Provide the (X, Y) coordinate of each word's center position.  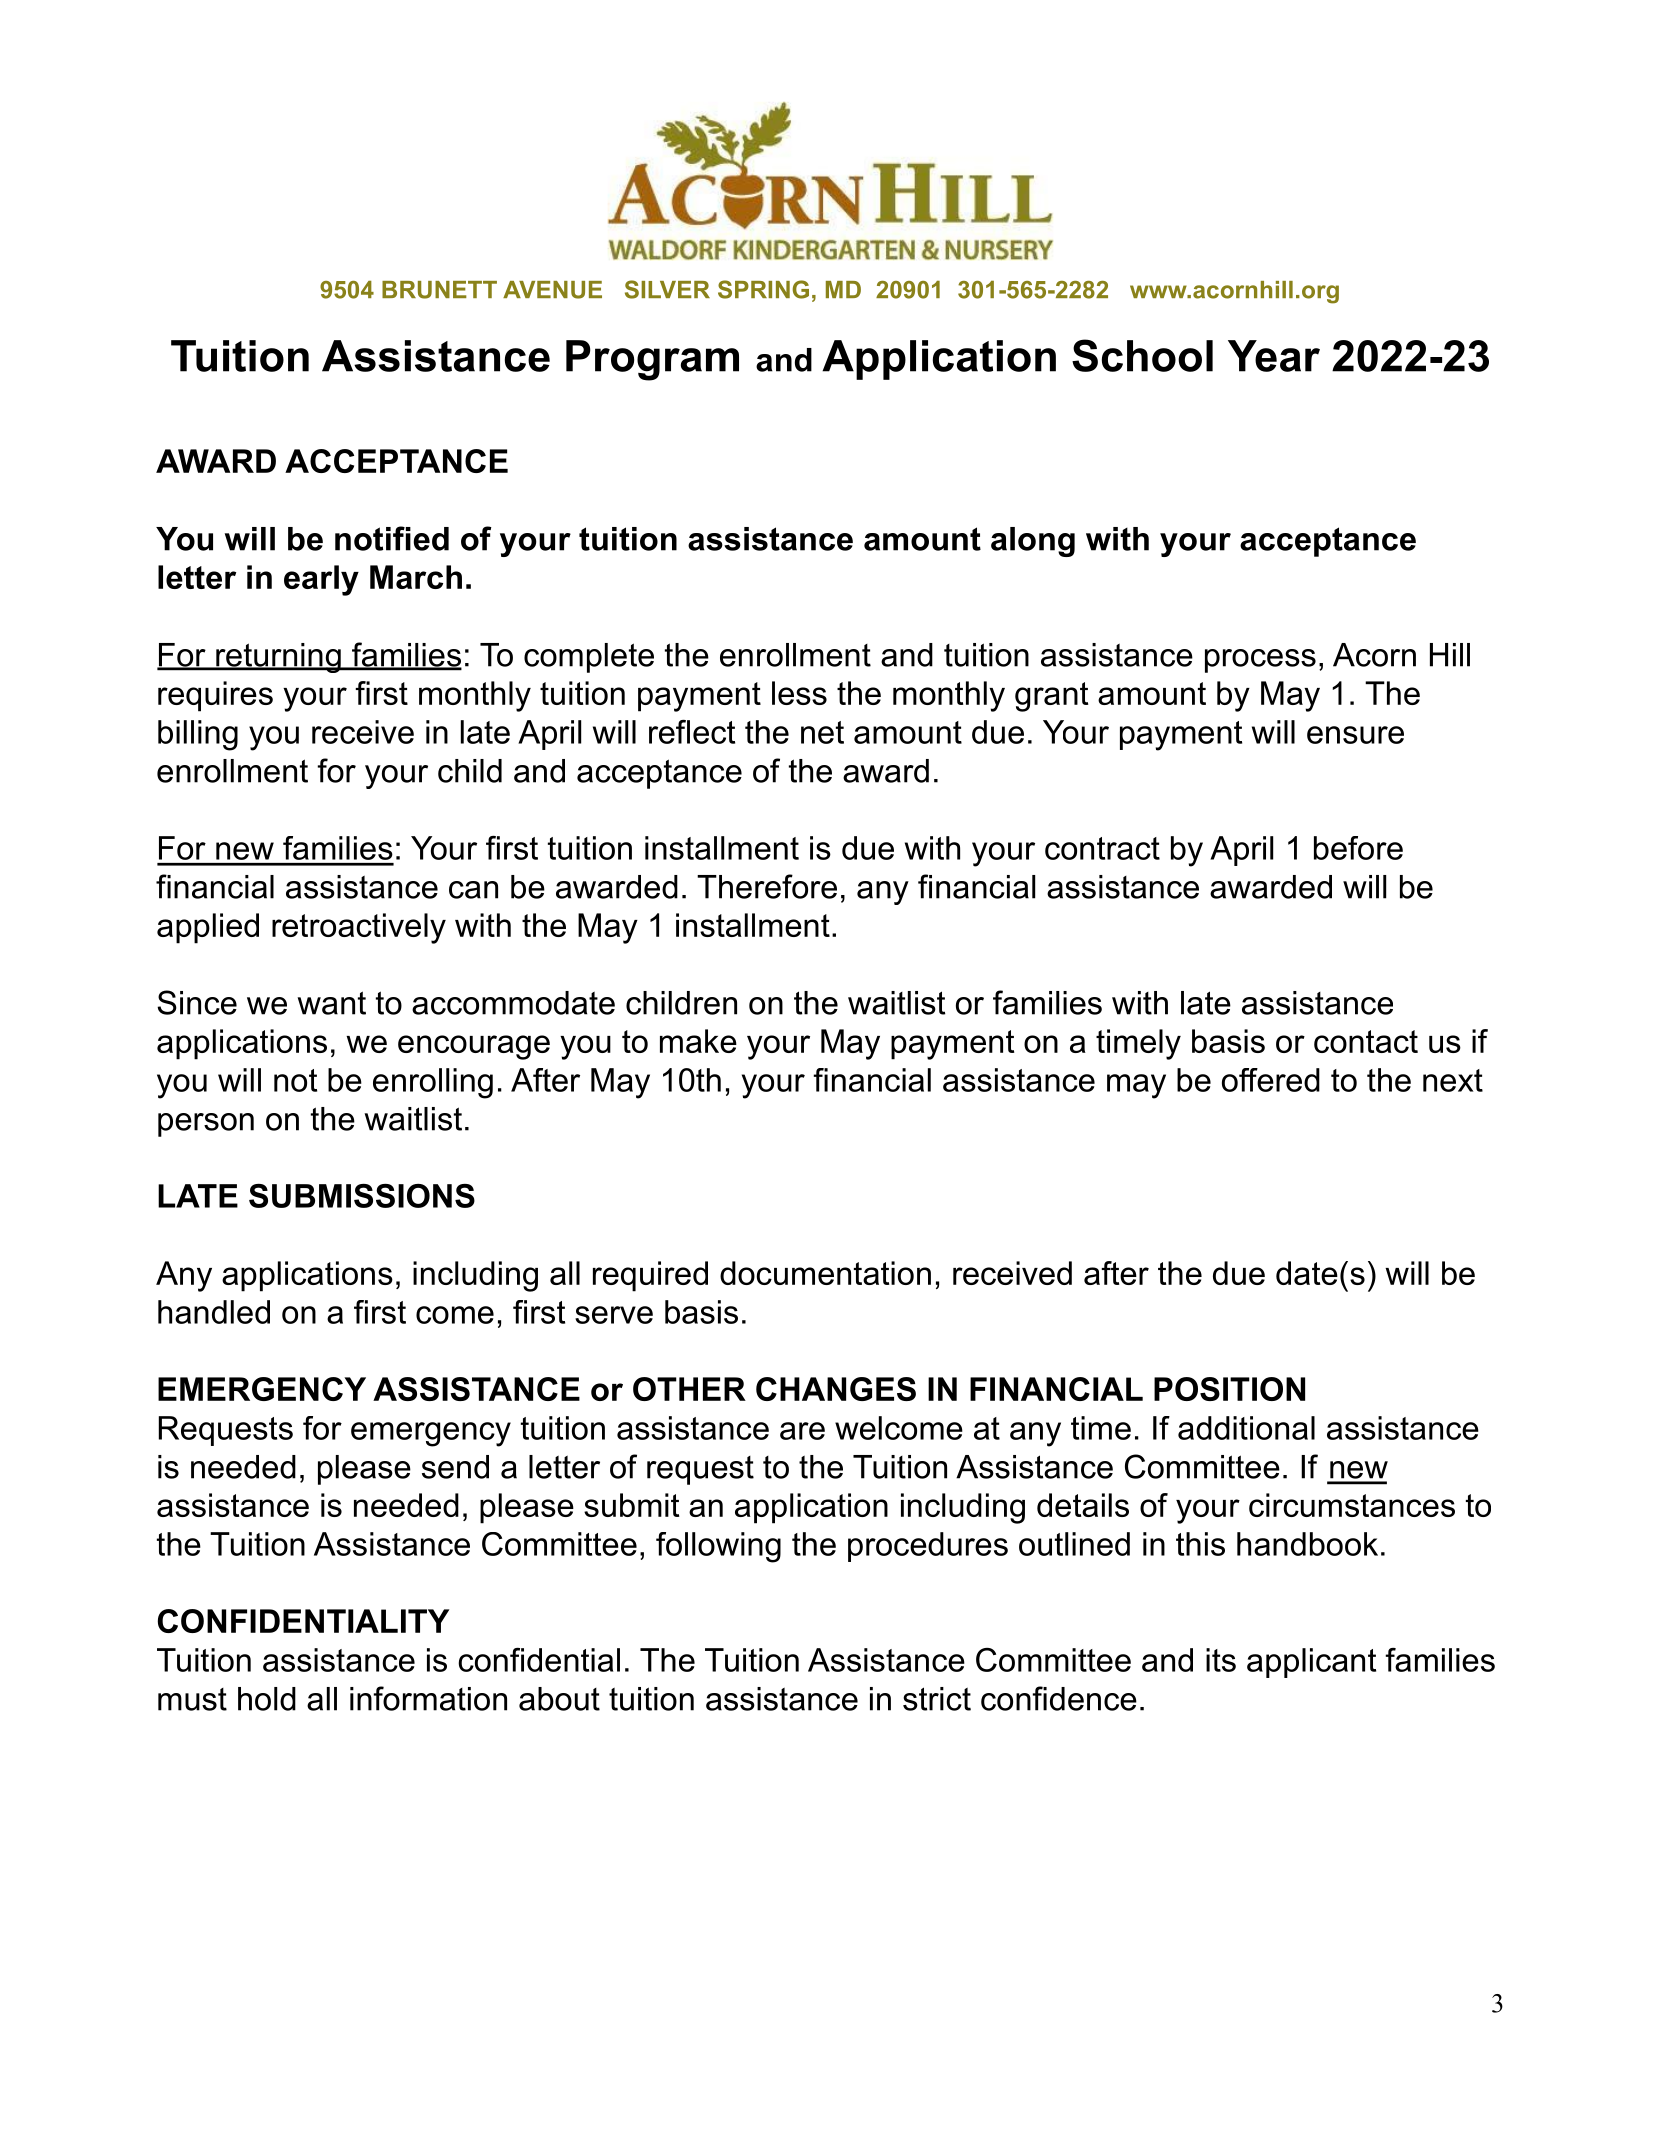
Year (1274, 356)
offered (1271, 1080)
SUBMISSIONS (362, 1196)
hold (267, 1699)
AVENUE (552, 290)
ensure (1355, 735)
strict (937, 1699)
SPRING (763, 289)
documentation (825, 1273)
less (799, 693)
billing (198, 735)
